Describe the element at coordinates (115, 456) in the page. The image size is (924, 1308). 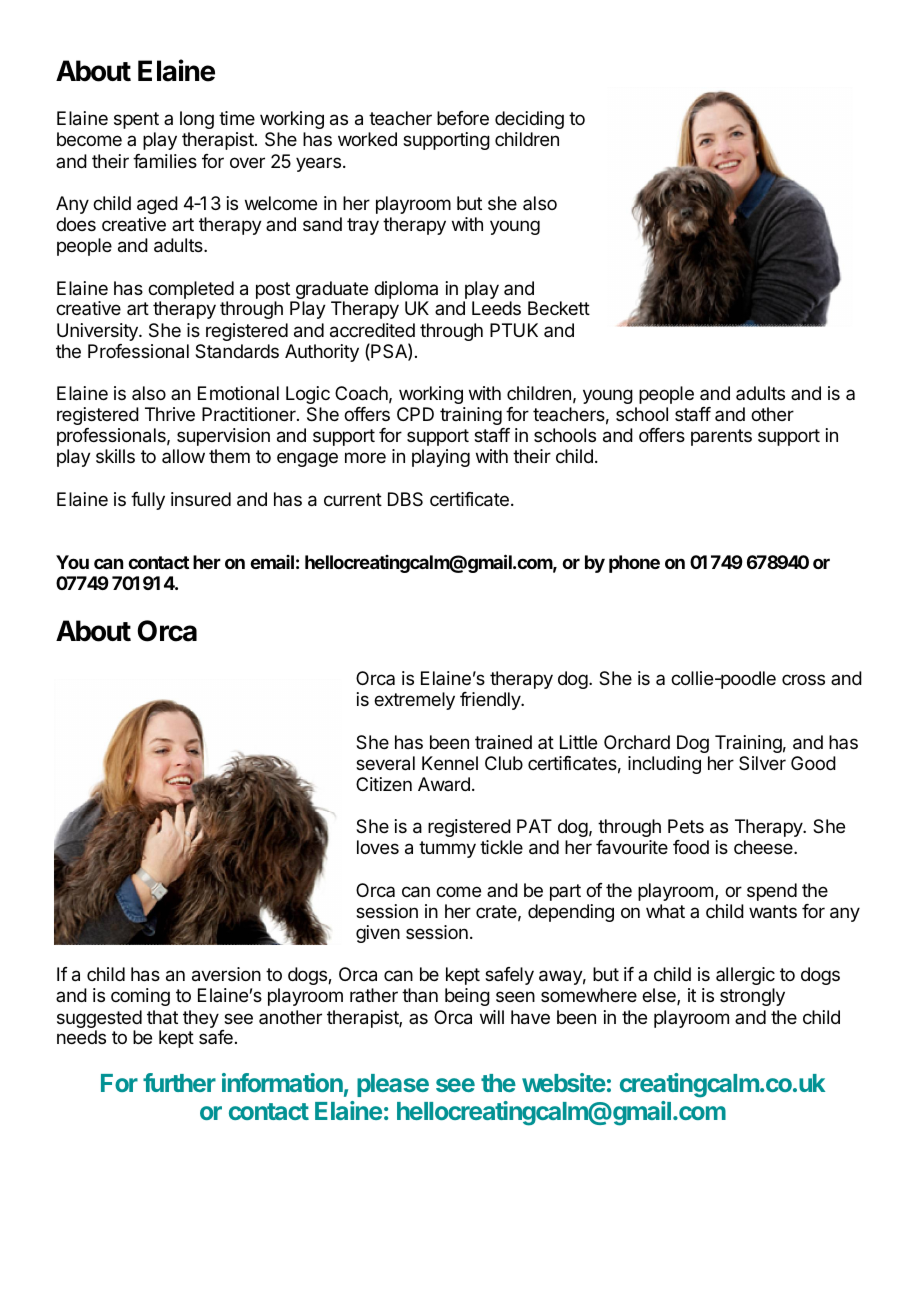
I see `skills` at that location.
